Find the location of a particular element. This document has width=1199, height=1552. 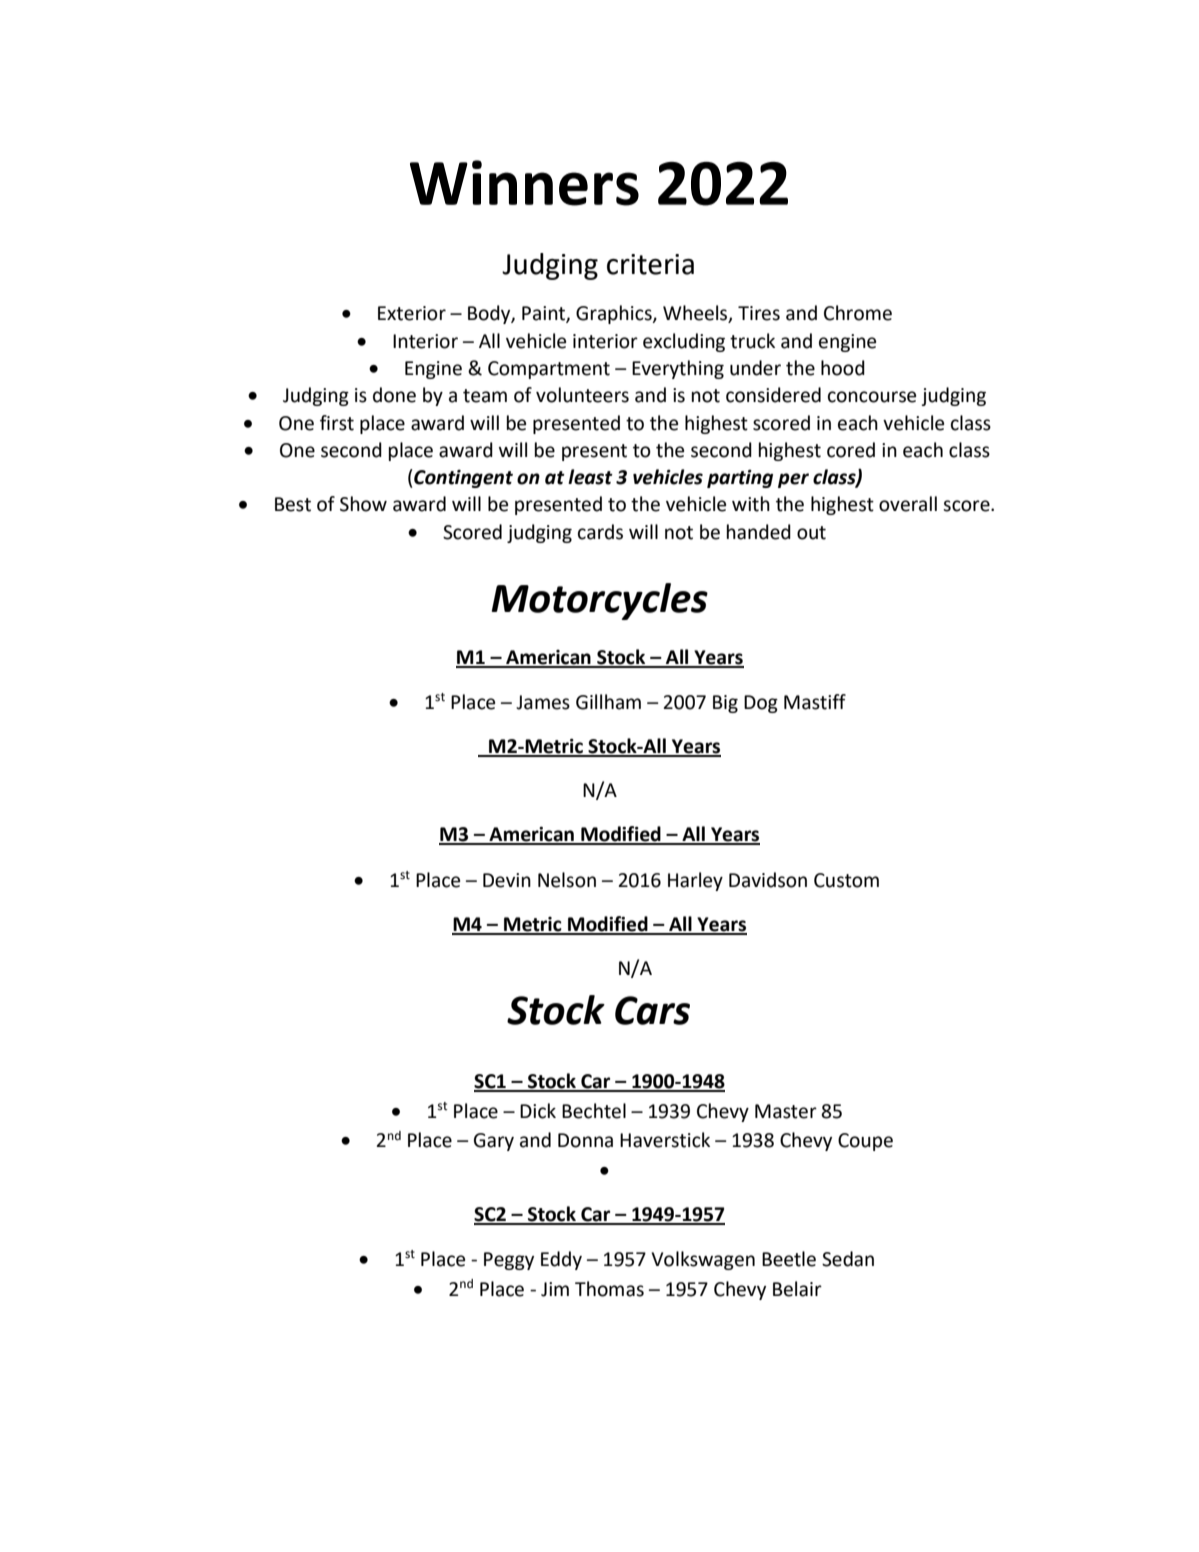

Peggy is located at coordinates (509, 1261).
